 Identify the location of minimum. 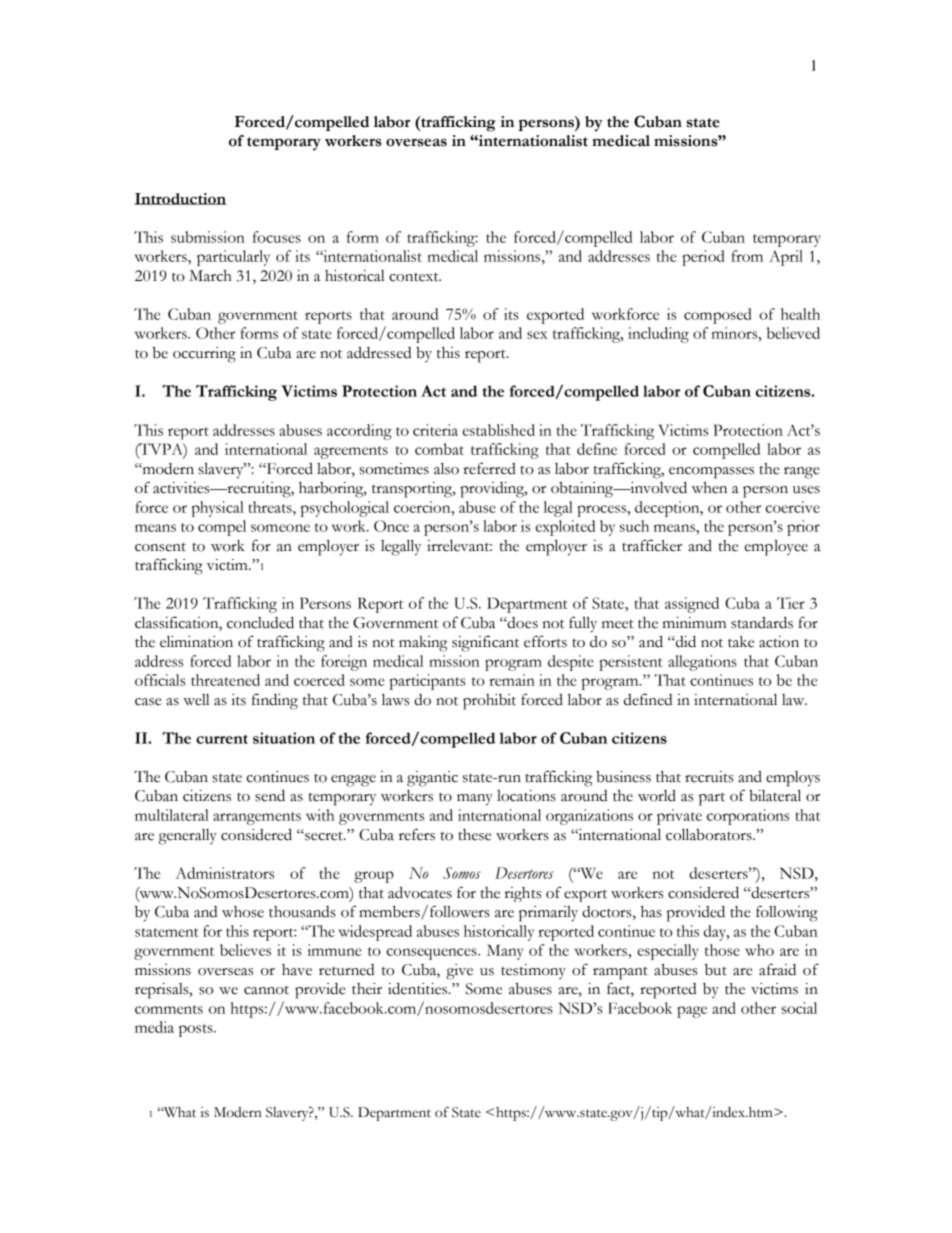
(694, 623).
